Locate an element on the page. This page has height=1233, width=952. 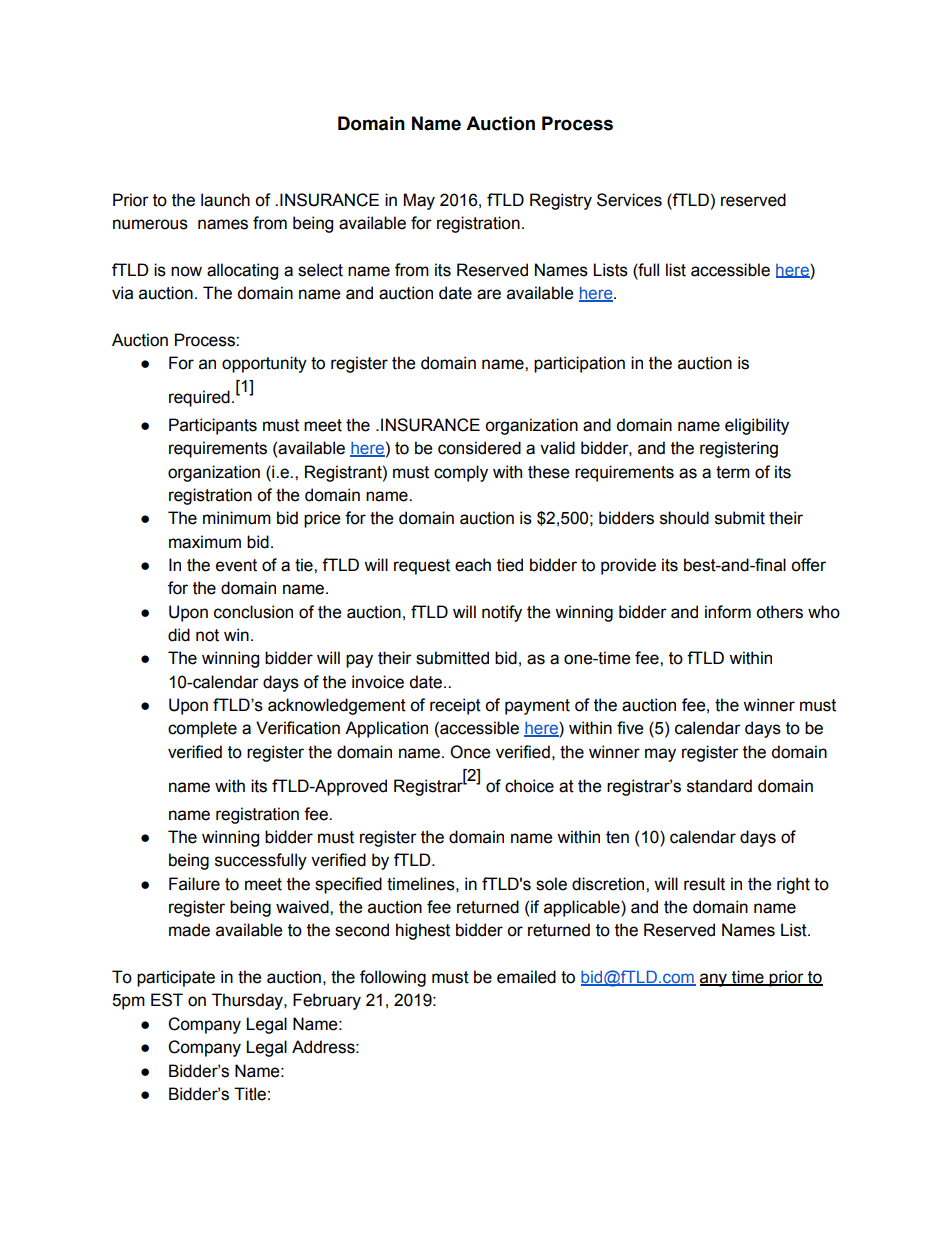
Registry is located at coordinates (561, 201).
